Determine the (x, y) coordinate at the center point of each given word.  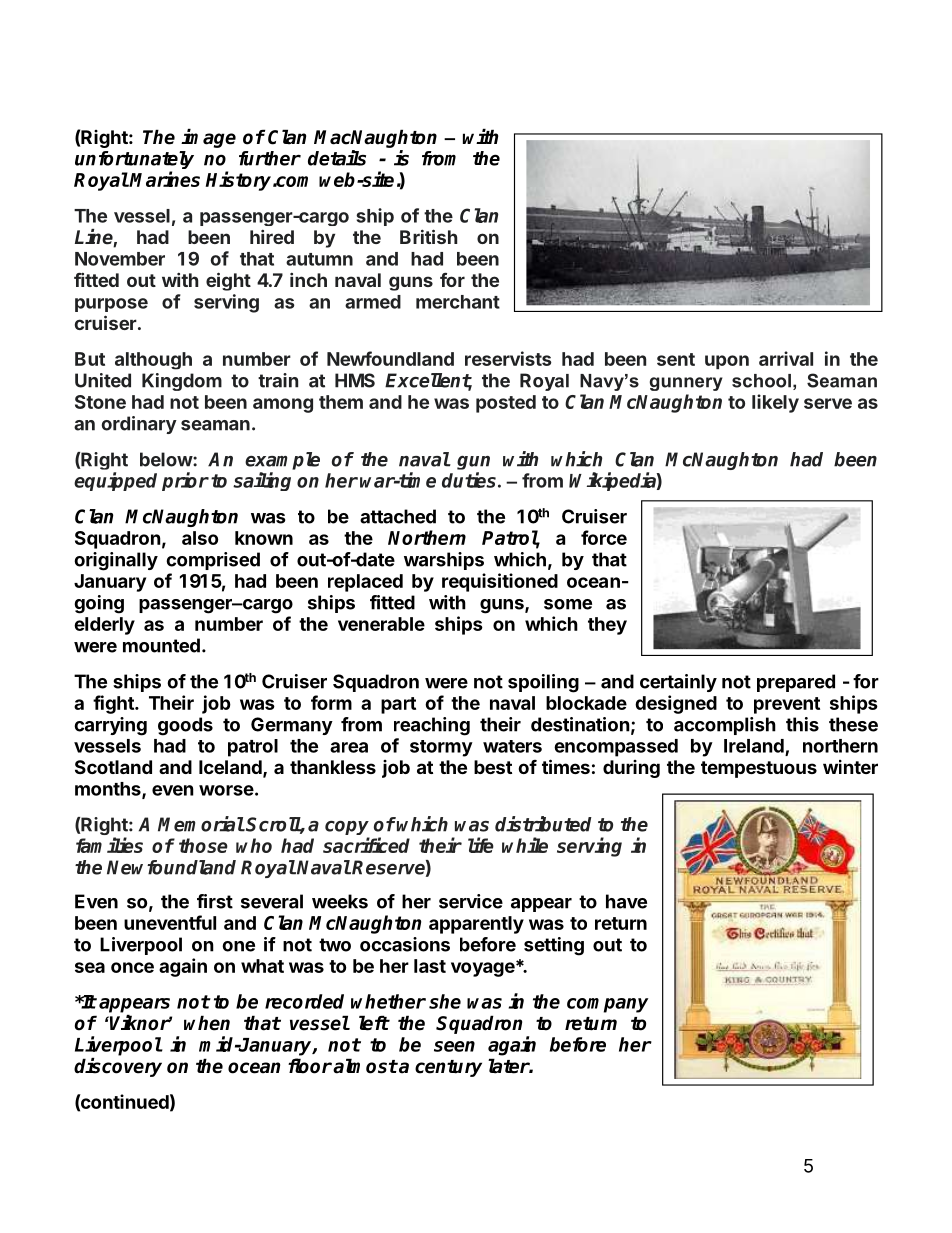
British (428, 236)
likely (775, 403)
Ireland (755, 747)
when (207, 1023)
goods (185, 726)
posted (506, 404)
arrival (786, 358)
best (493, 767)
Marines (164, 179)
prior (185, 481)
